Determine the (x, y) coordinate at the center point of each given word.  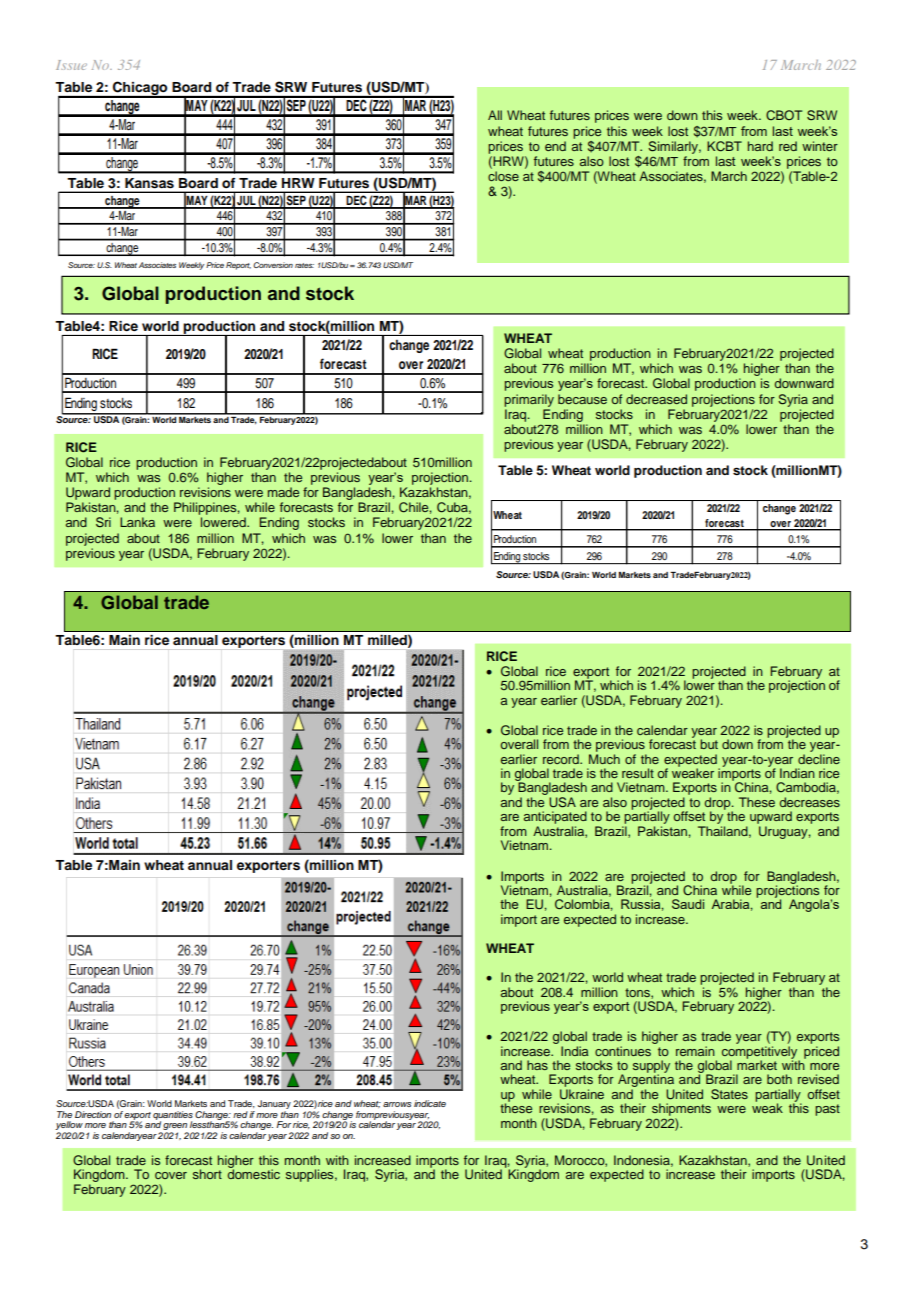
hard (760, 146)
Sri (103, 522)
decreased (656, 399)
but (709, 744)
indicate (430, 1103)
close (503, 176)
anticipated (555, 817)
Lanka (137, 522)
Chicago (140, 89)
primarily (529, 400)
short (207, 1174)
